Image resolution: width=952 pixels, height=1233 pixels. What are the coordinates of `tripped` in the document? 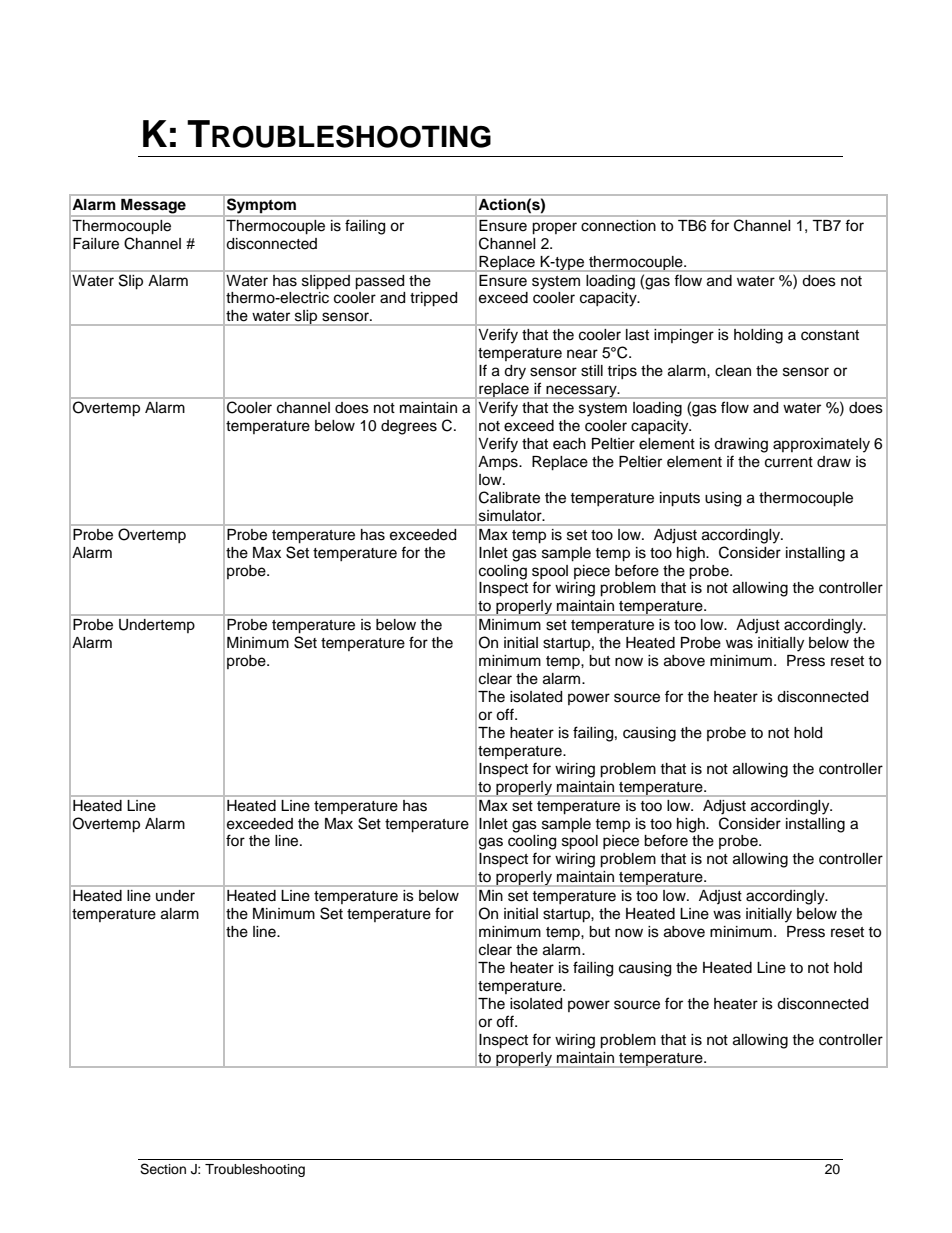 It's located at (433, 299).
